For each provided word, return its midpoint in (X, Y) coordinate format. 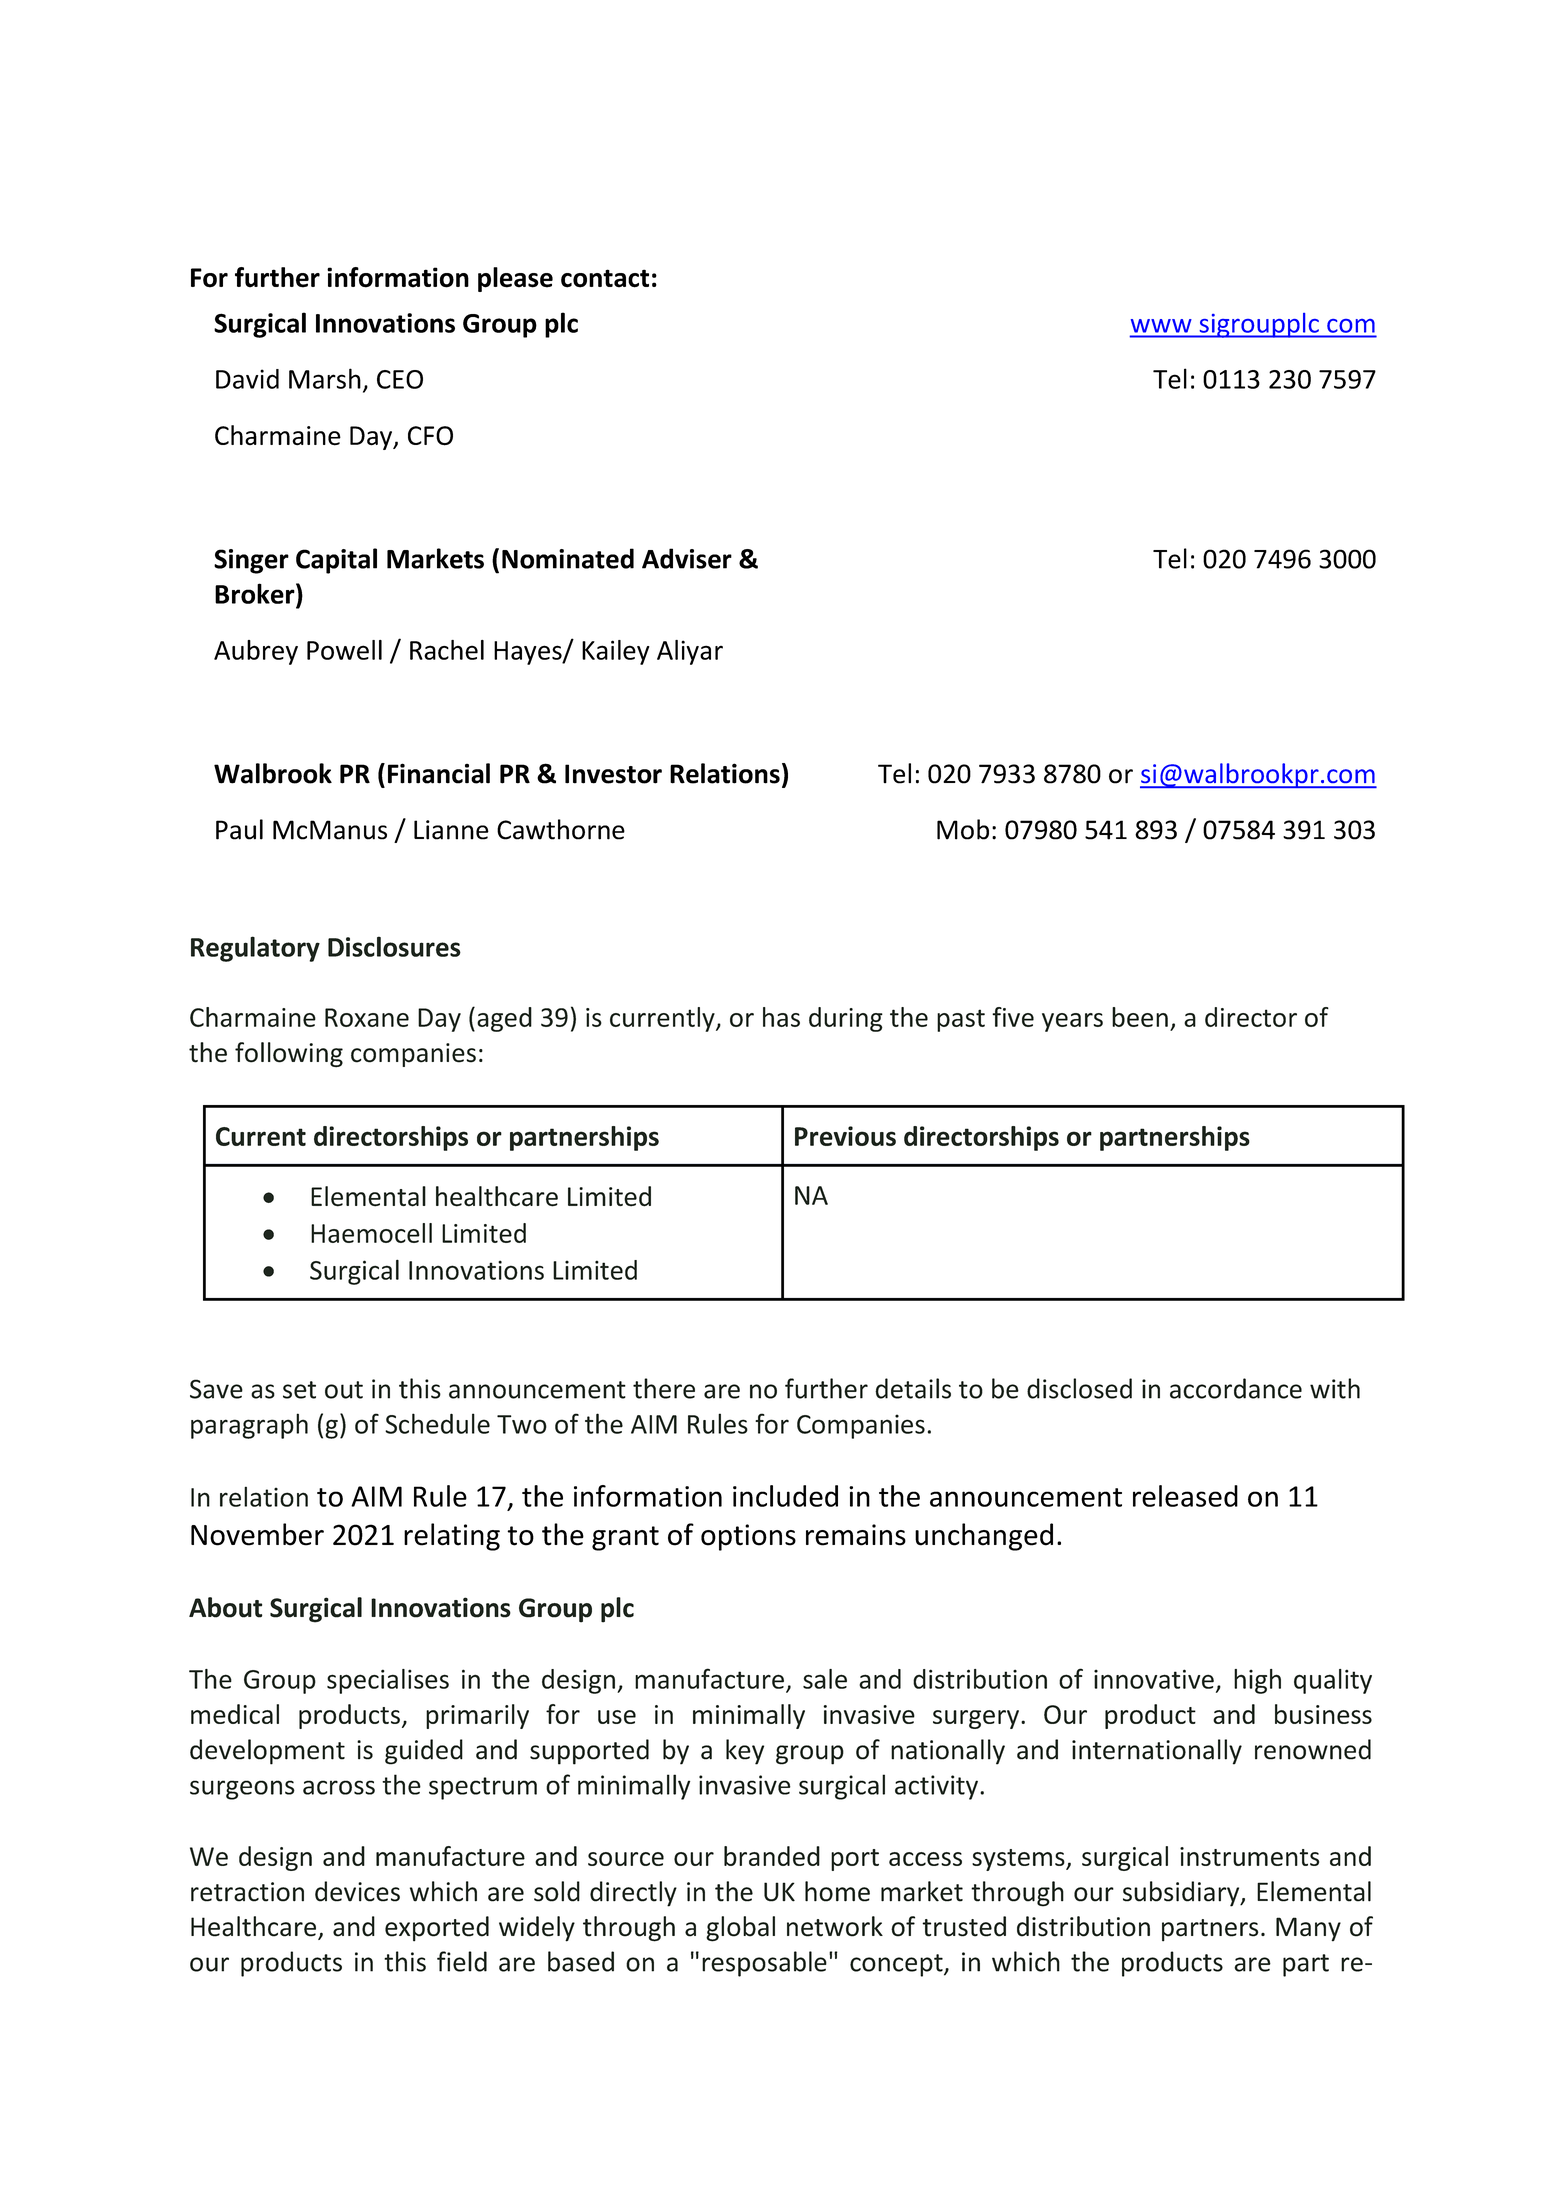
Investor (613, 774)
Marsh (325, 378)
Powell (344, 650)
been (1140, 1017)
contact (605, 278)
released (1185, 1496)
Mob (963, 829)
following (289, 1054)
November (257, 1534)
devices (357, 1891)
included (785, 1496)
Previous (845, 1136)
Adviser (687, 558)
